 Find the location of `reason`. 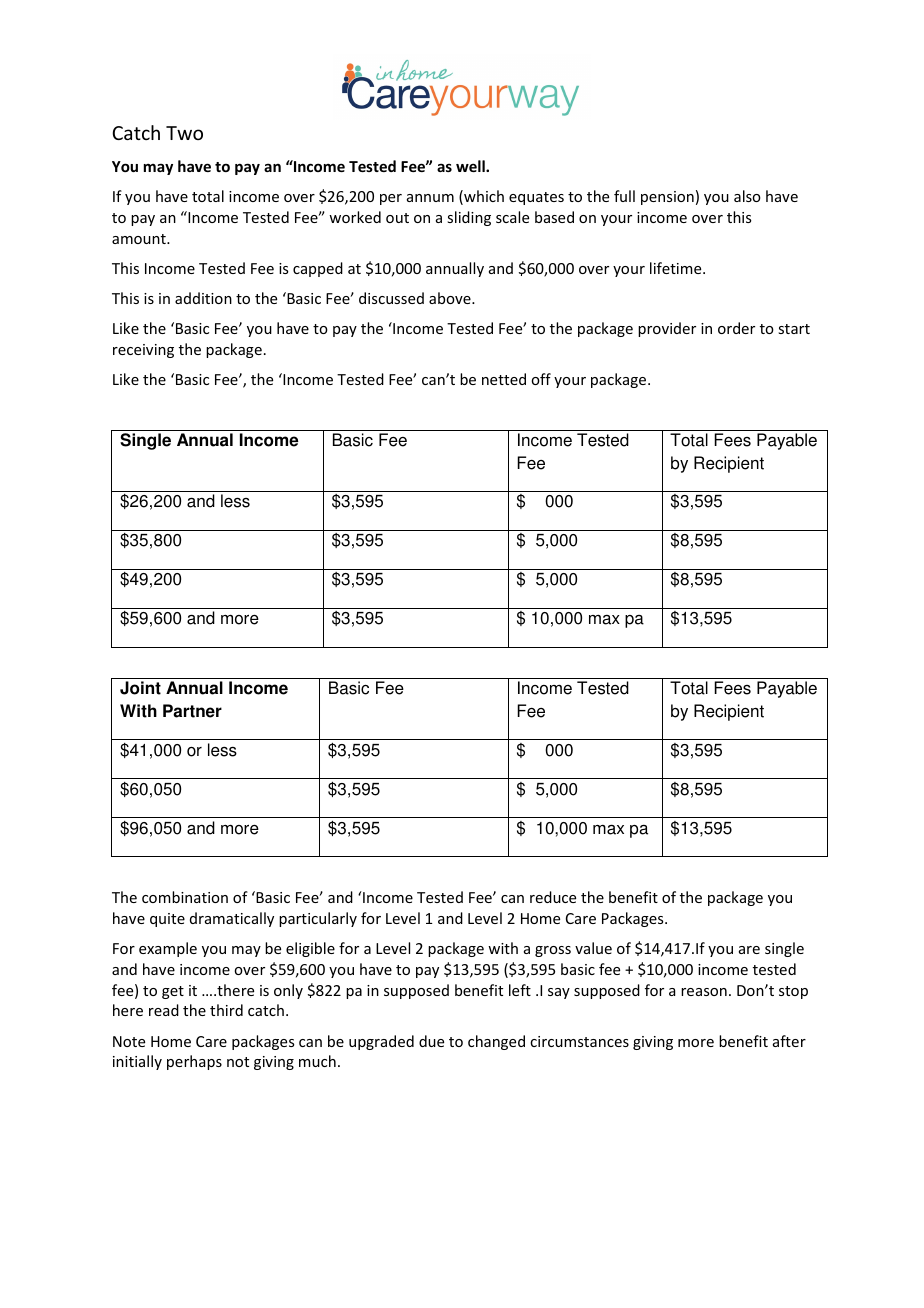

reason is located at coordinates (704, 992).
